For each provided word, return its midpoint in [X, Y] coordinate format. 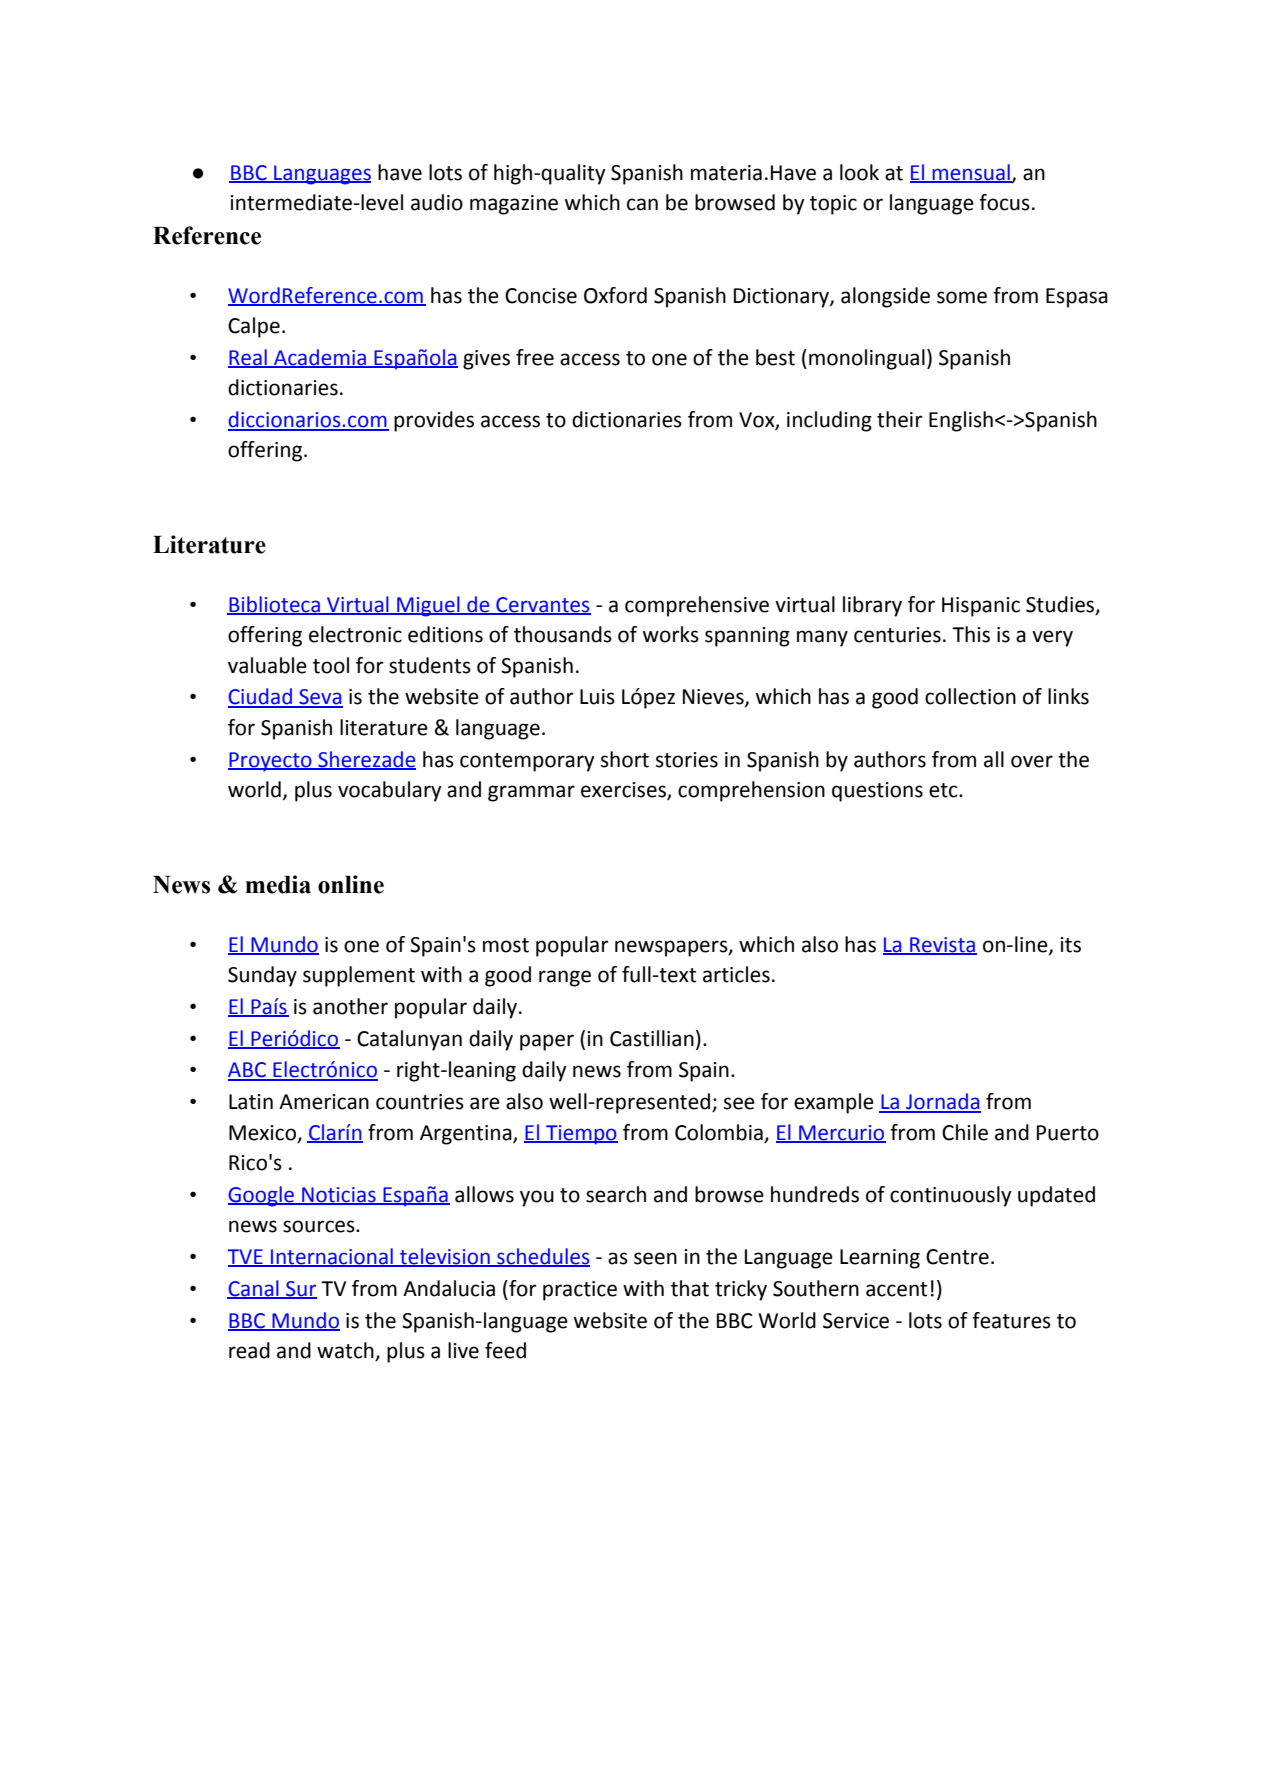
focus [1004, 202]
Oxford [615, 295]
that [690, 1288]
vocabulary [390, 791]
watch [346, 1351]
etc [944, 790]
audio [437, 202]
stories [687, 760]
